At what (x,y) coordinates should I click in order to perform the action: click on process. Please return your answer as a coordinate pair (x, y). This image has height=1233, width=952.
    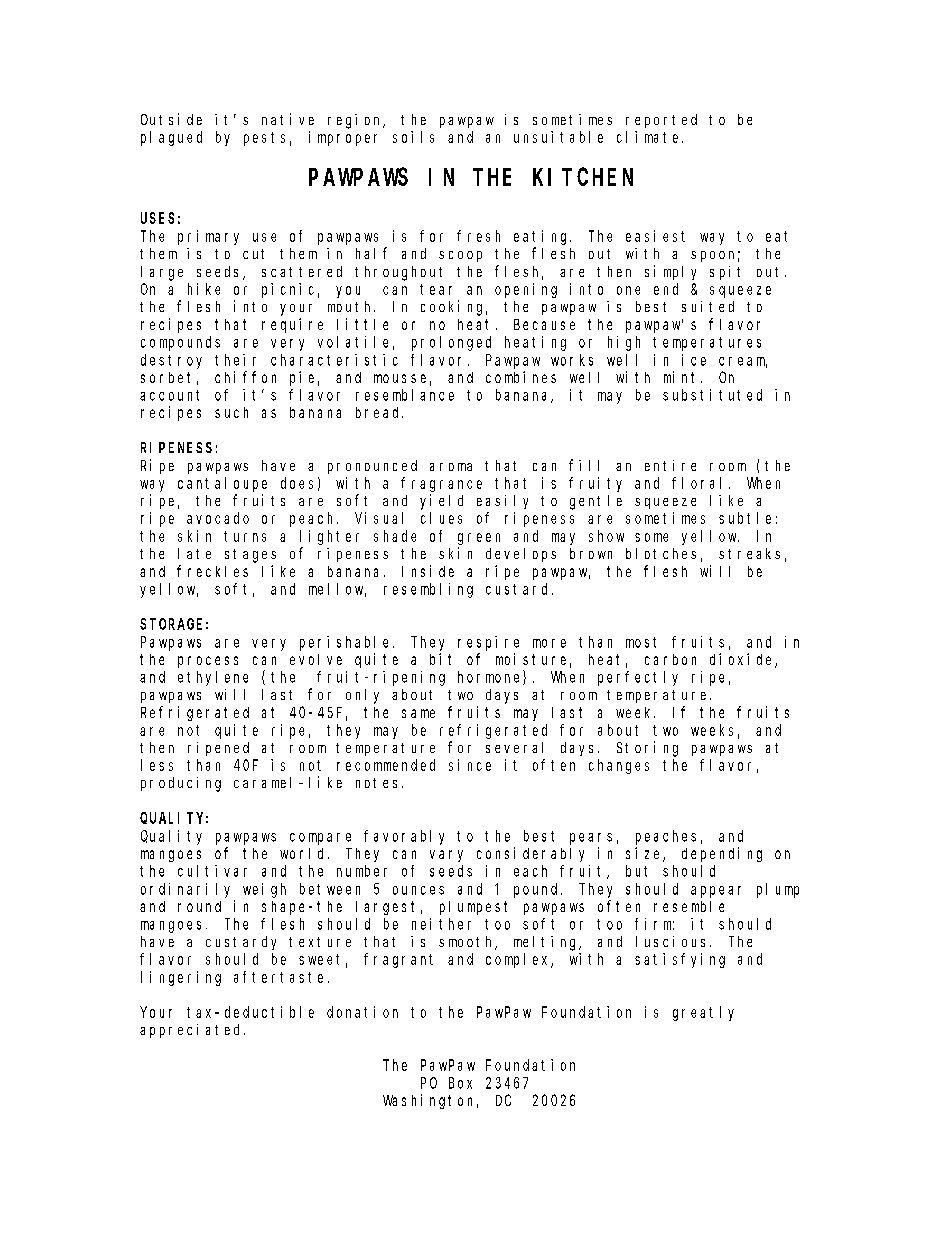
    Looking at the image, I should click on (208, 662).
